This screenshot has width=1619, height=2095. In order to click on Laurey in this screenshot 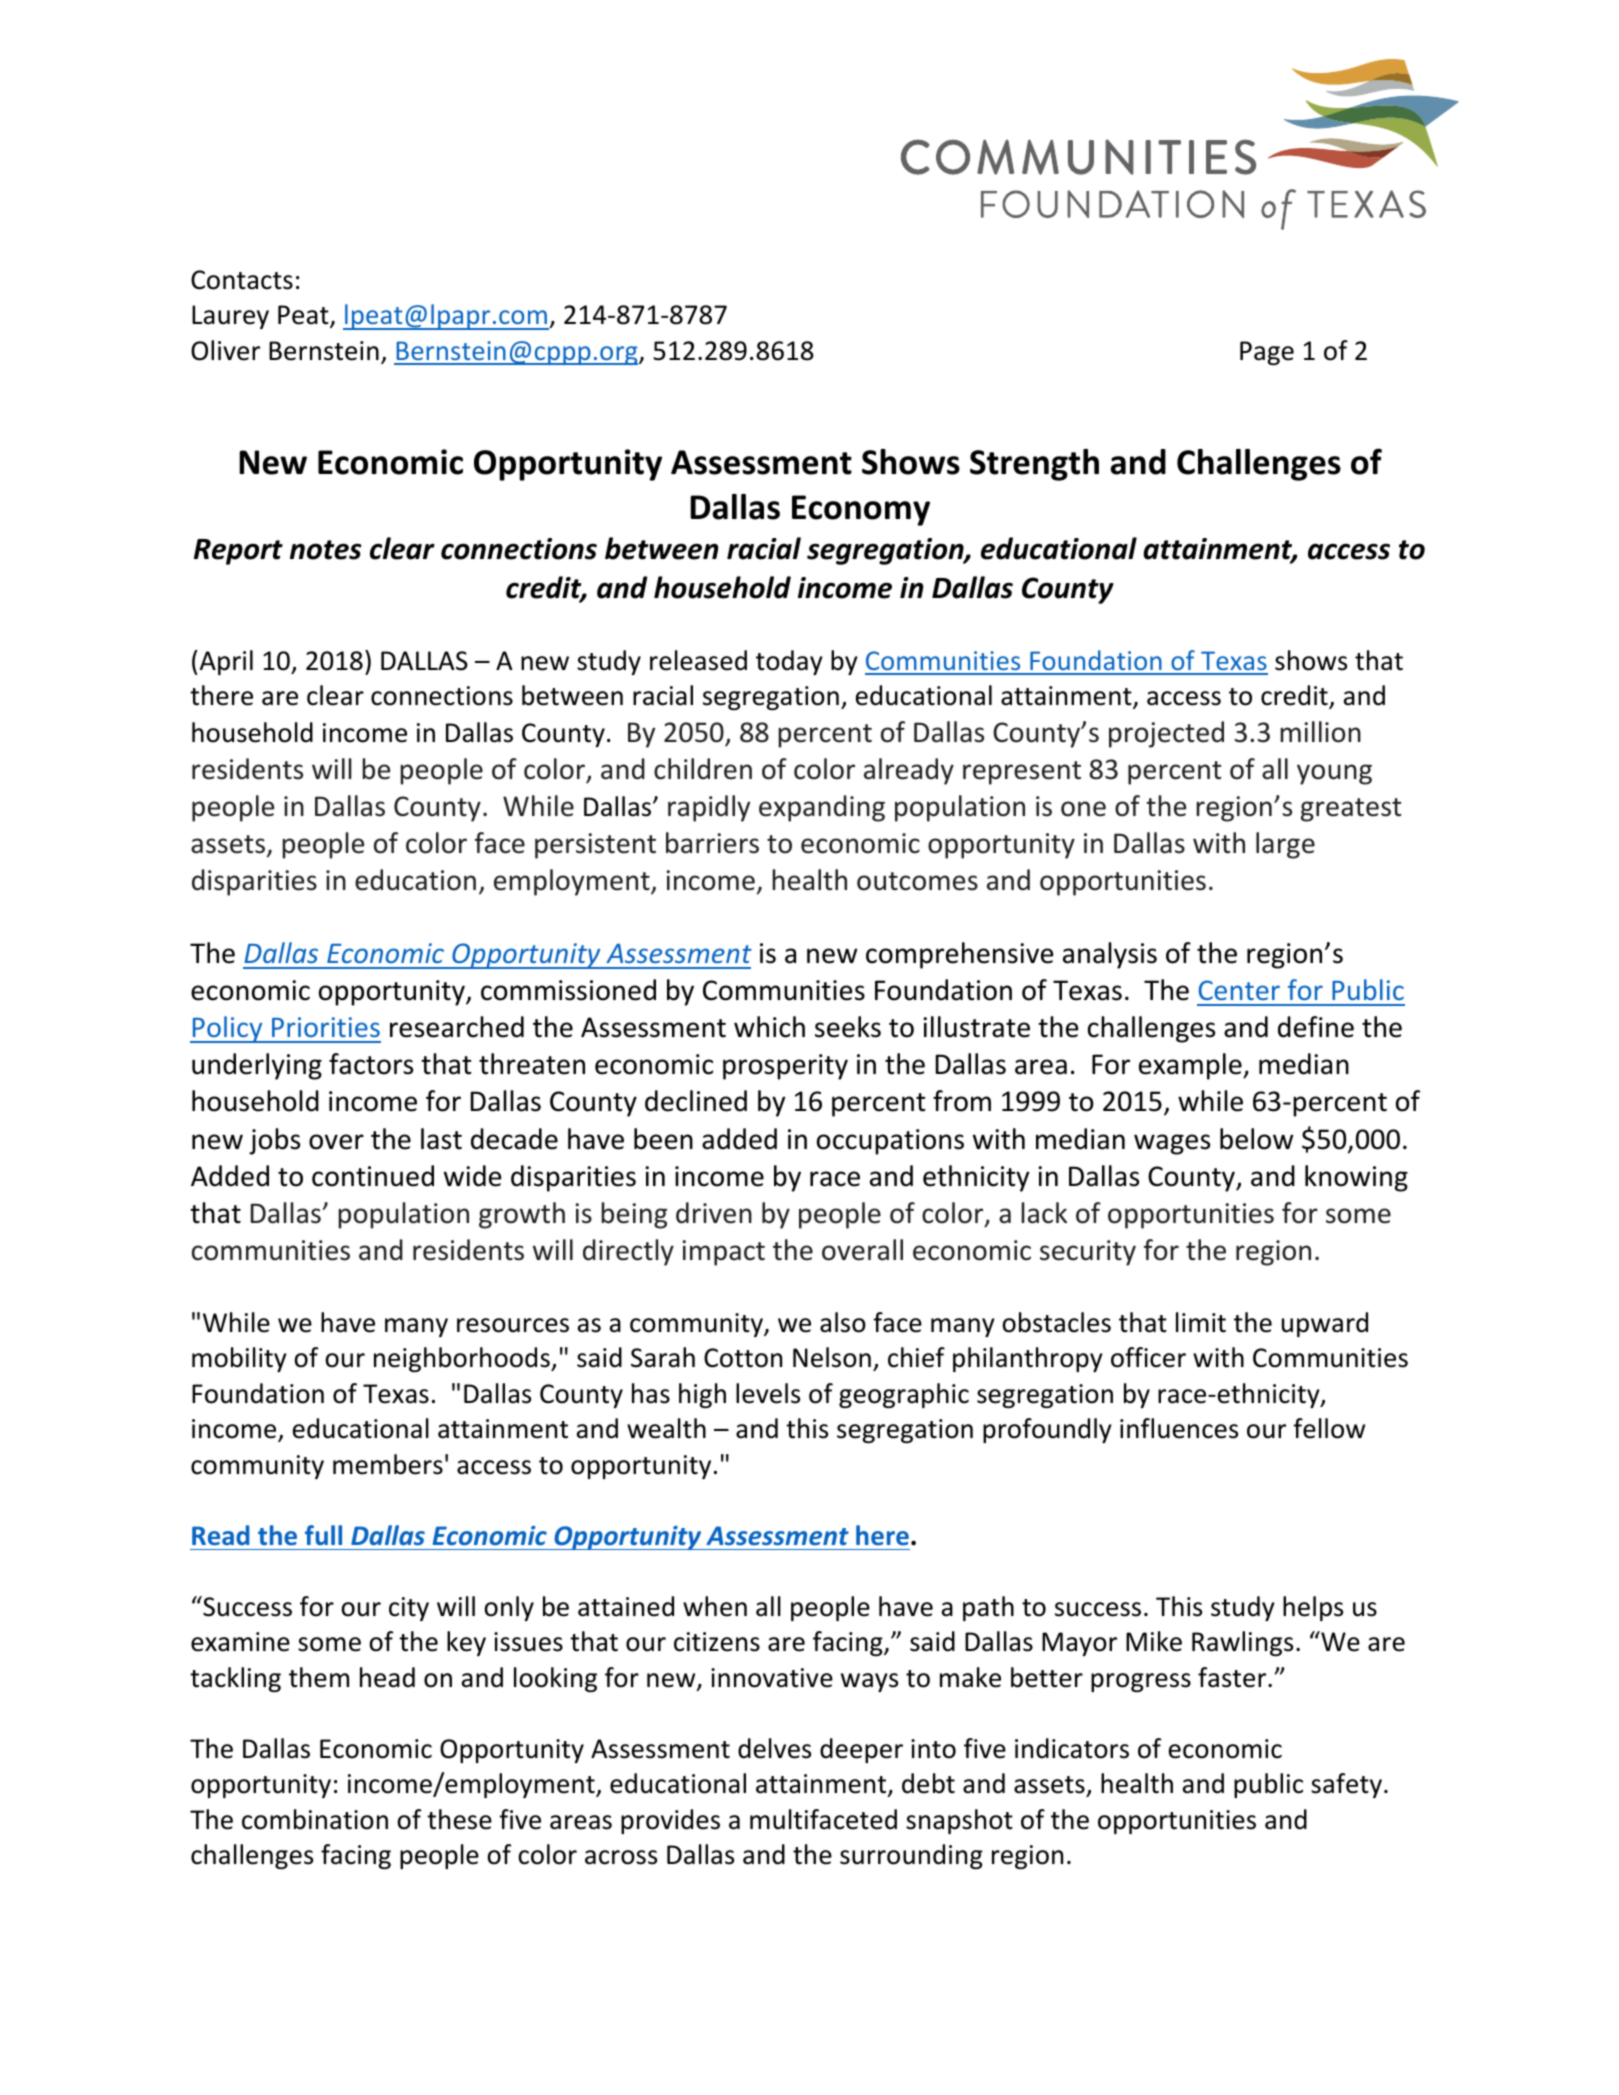, I will do `click(230, 317)`.
